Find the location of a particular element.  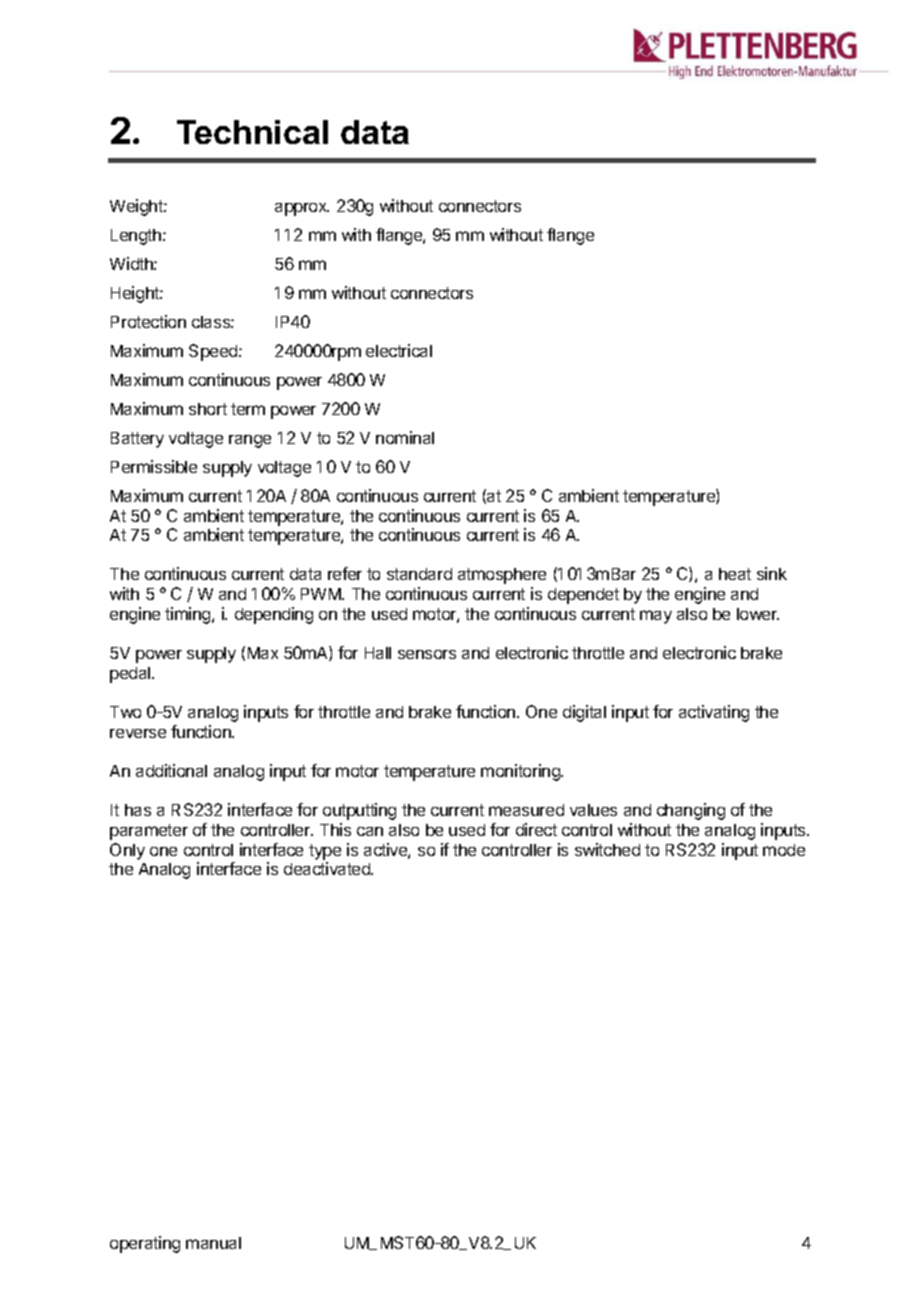

manual is located at coordinates (213, 1243).
